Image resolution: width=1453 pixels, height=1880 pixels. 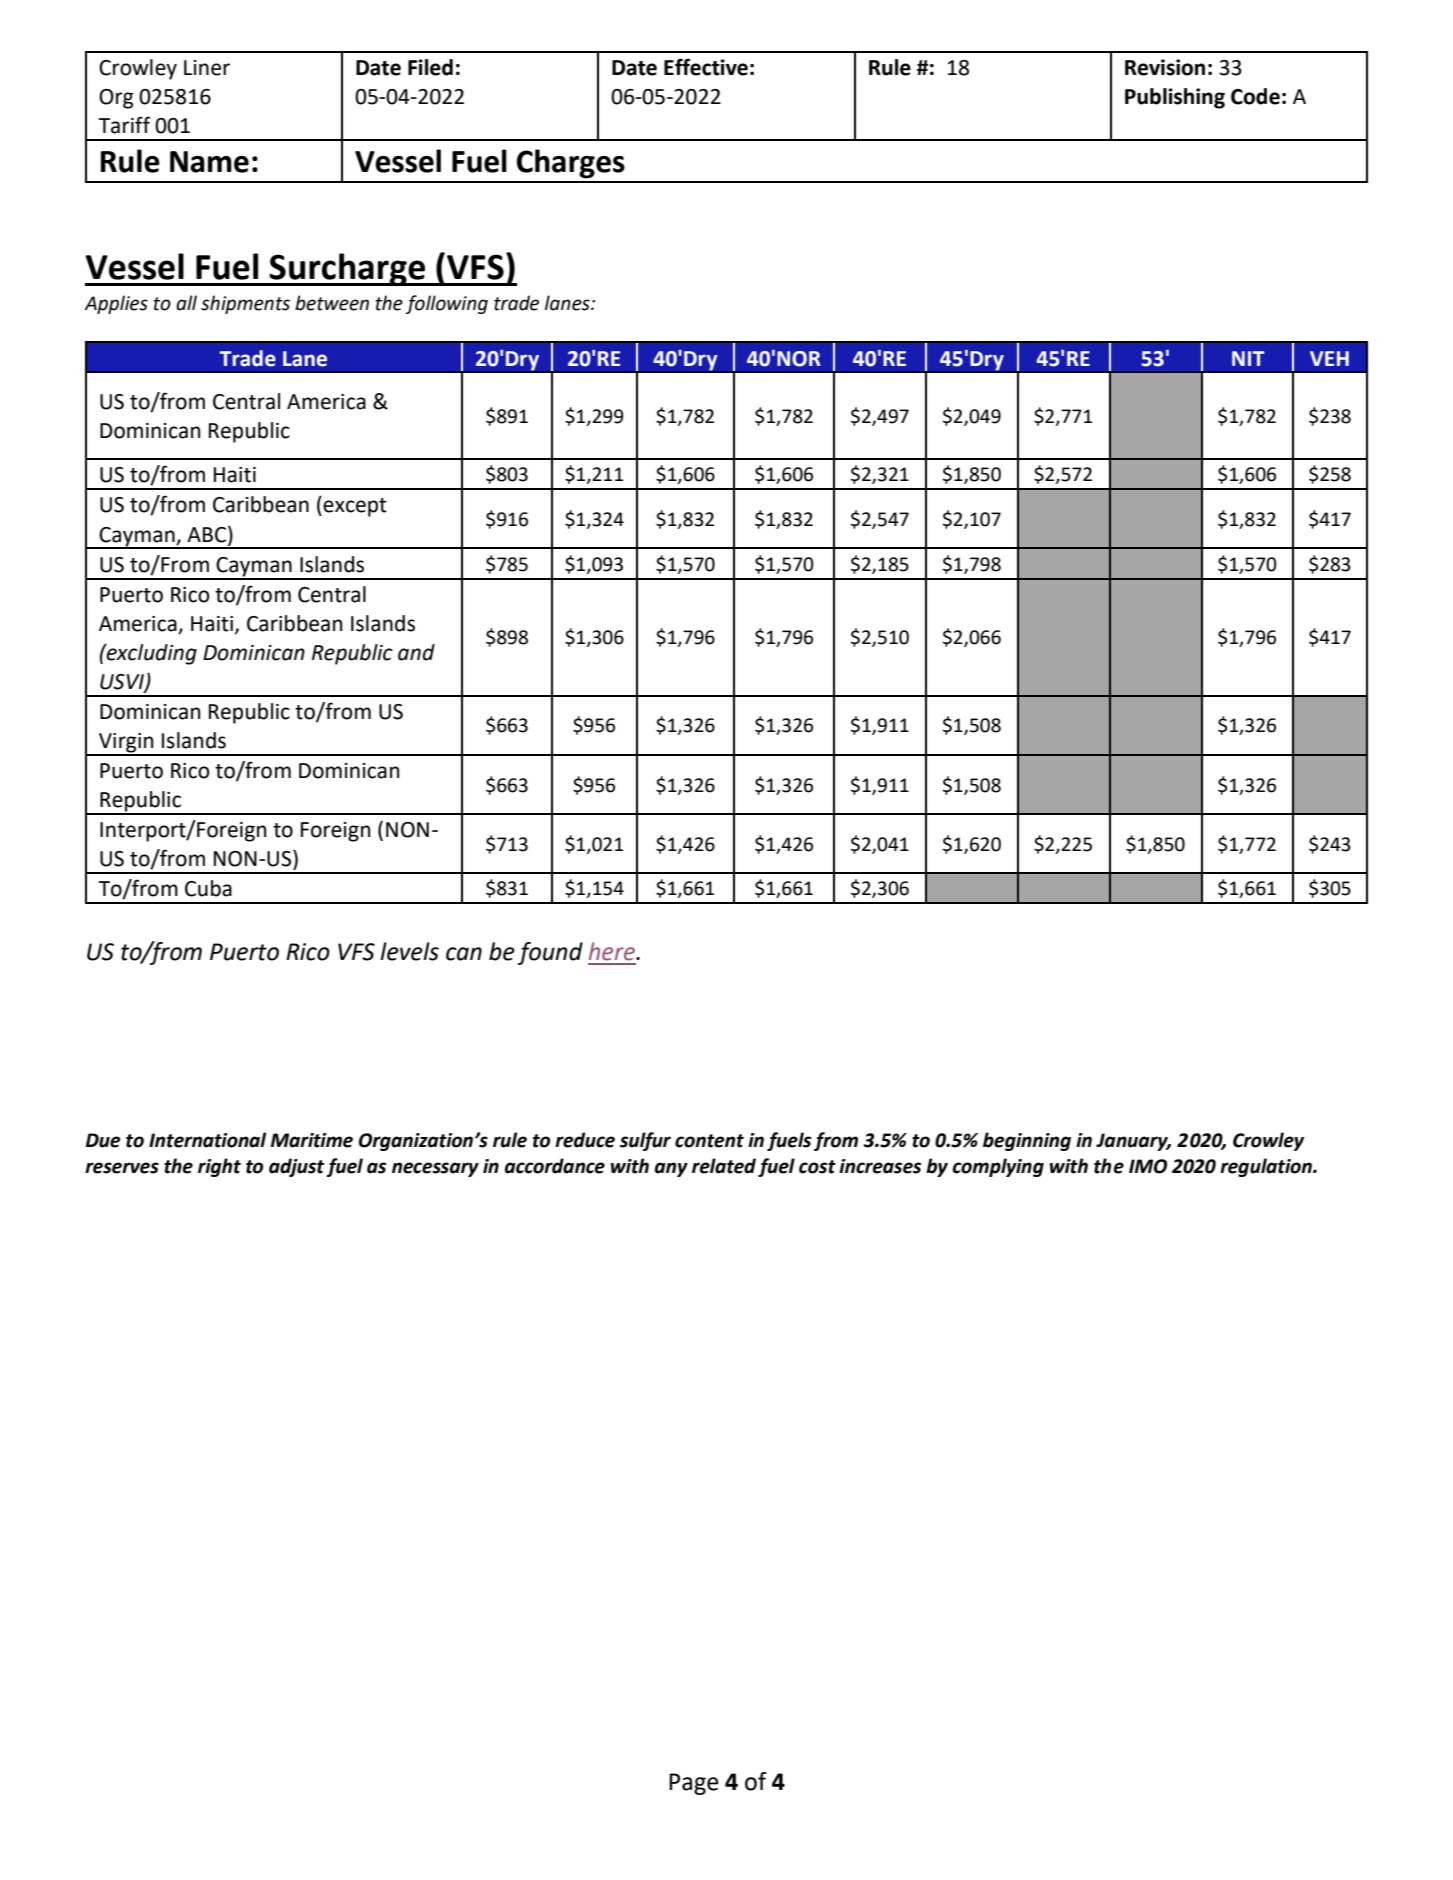 What do you see at coordinates (694, 1784) in the document?
I see `Page` at bounding box center [694, 1784].
